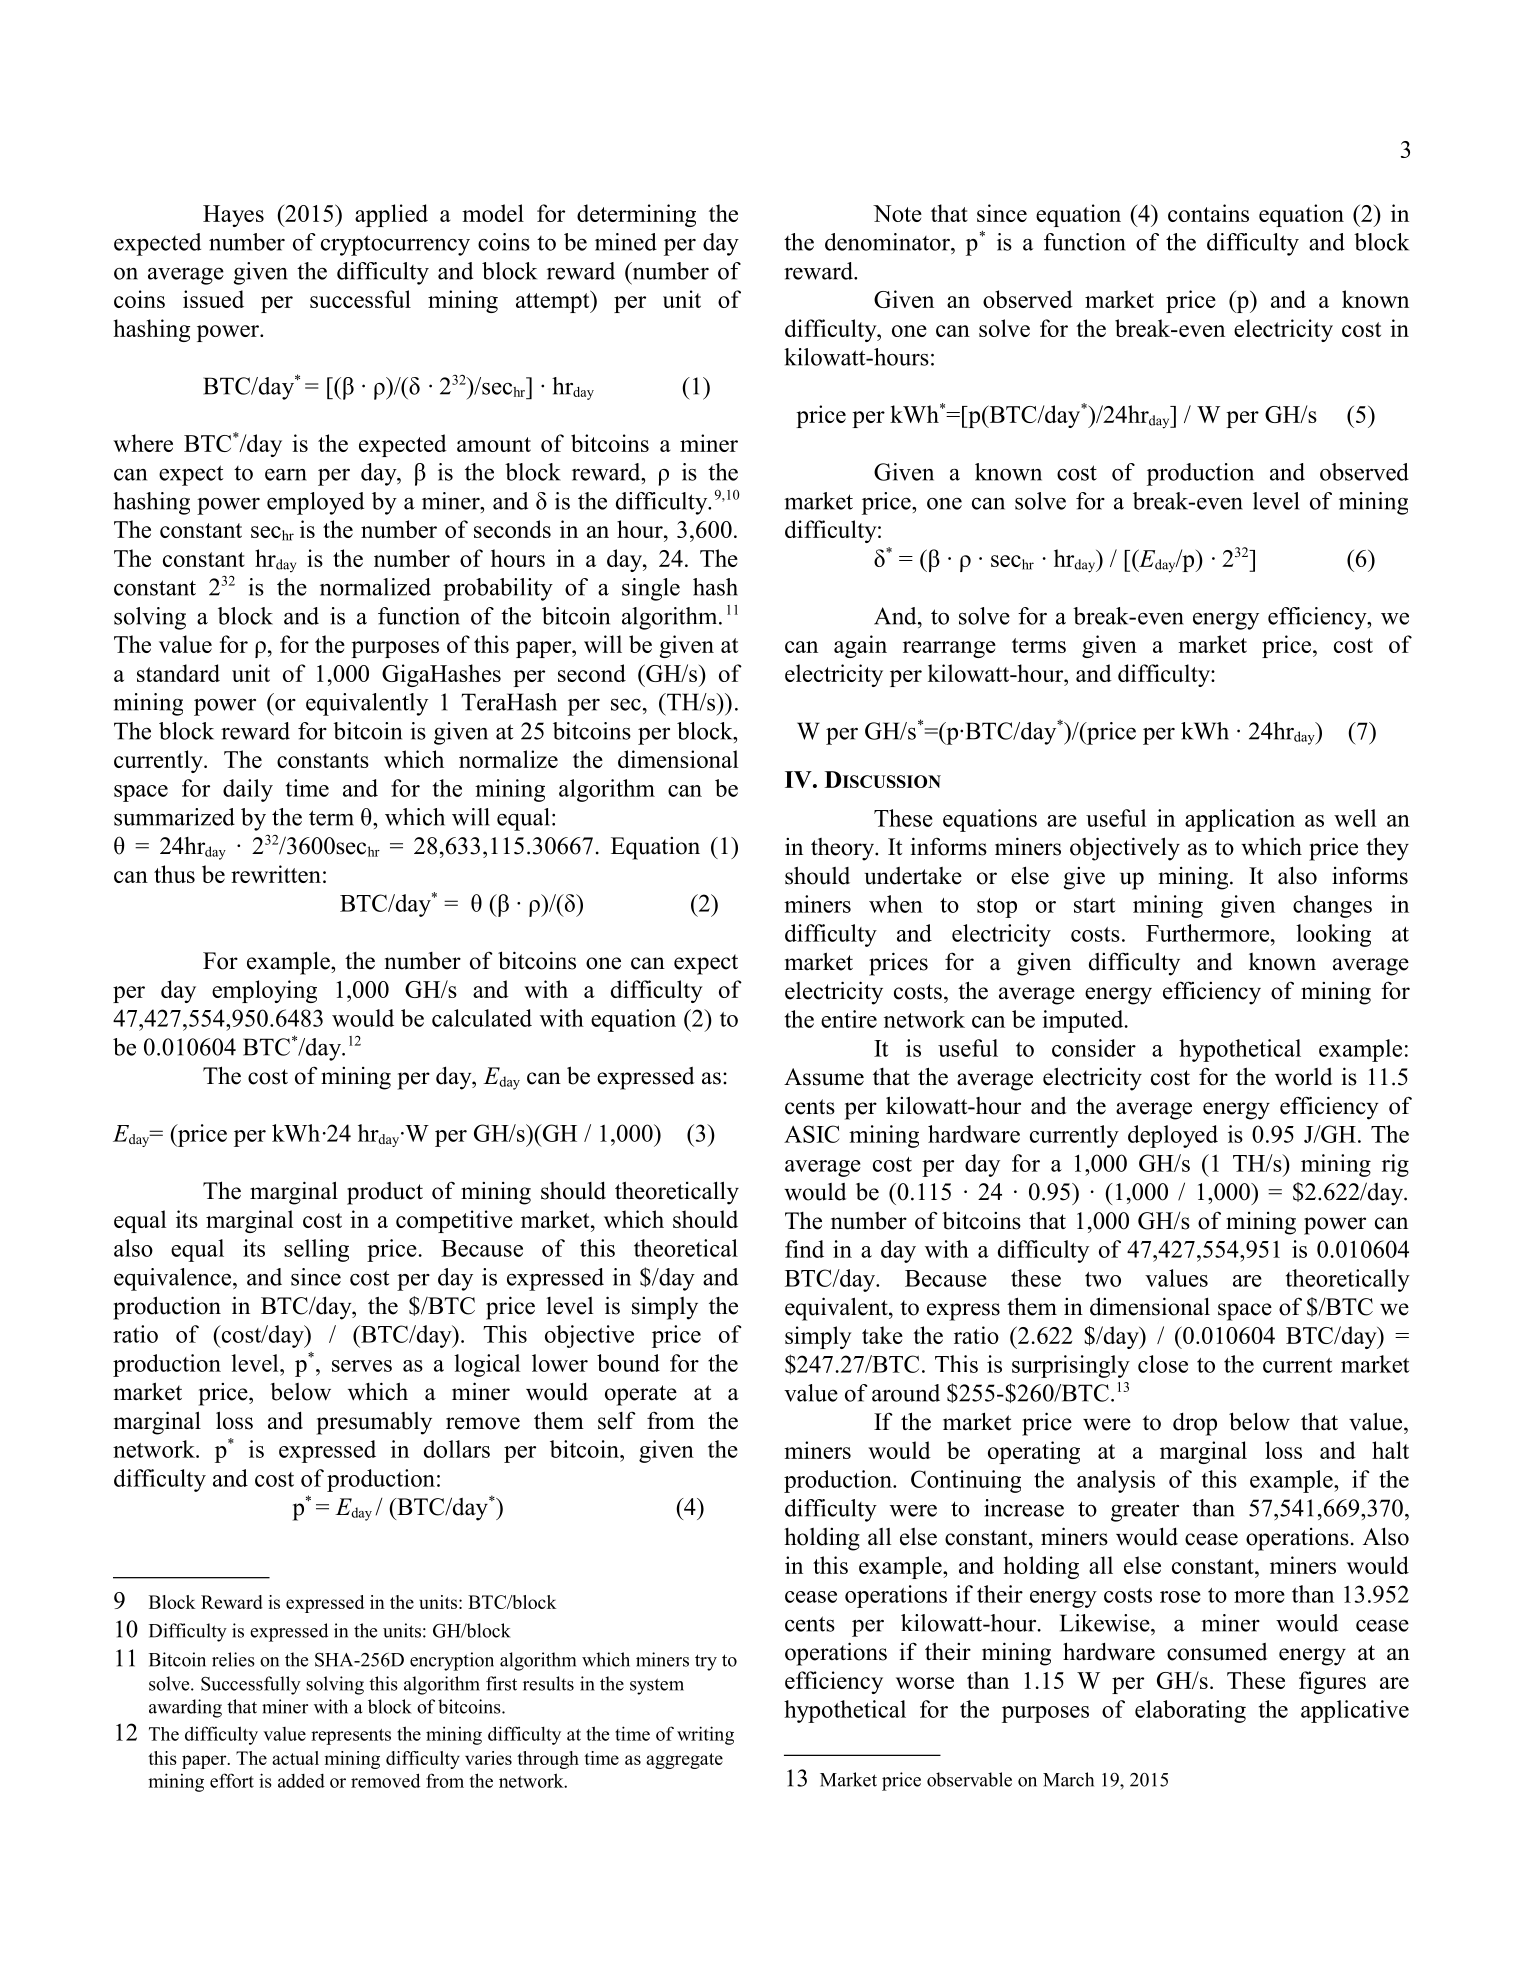 This screenshot has height=1971, width=1523. Describe the element at coordinates (295, 1758) in the screenshot. I see `actual` at that location.
